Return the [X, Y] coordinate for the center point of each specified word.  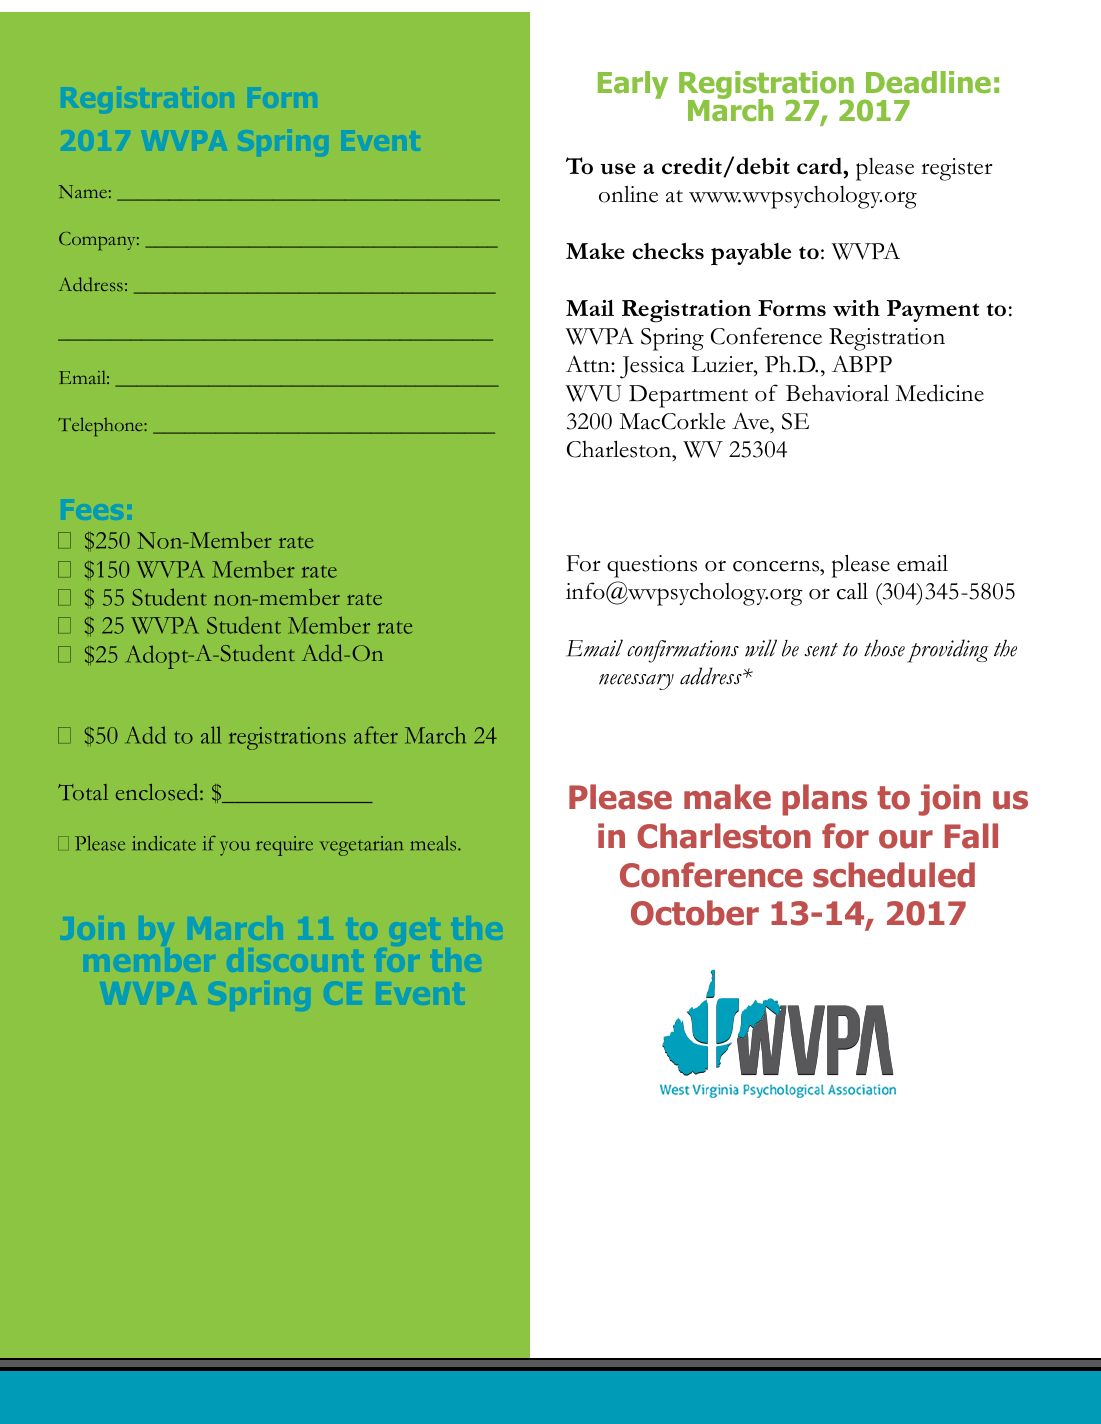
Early [633, 85]
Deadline [928, 82]
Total [83, 792]
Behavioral [837, 393]
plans [824, 800]
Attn [589, 364]
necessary [636, 682]
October [695, 913]
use [618, 168]
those [884, 648]
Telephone [101, 427]
